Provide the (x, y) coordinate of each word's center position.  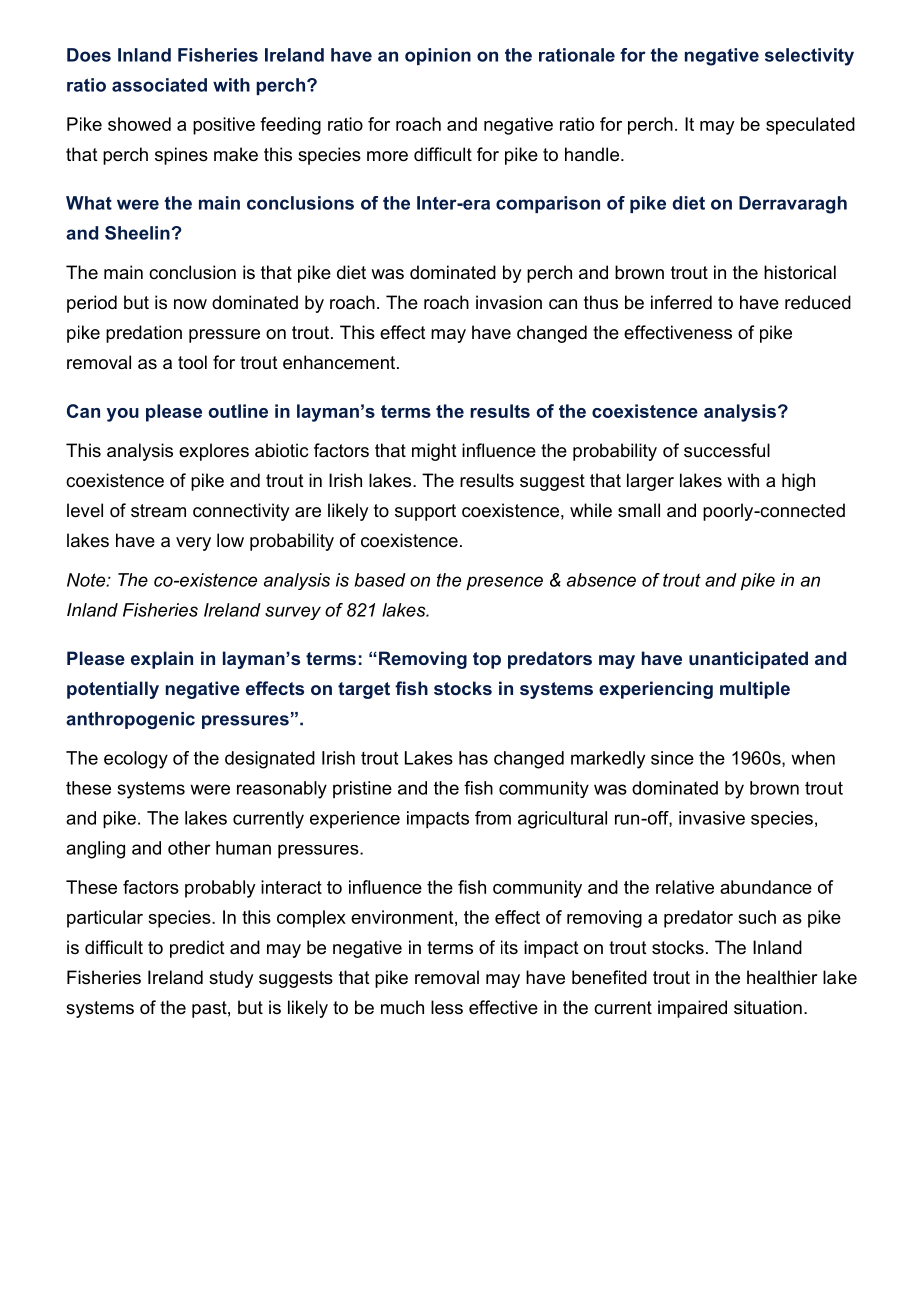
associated (159, 85)
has (473, 758)
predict (197, 949)
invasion (509, 302)
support (425, 512)
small (639, 510)
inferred (681, 302)
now (190, 304)
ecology (136, 760)
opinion (438, 56)
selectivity (809, 57)
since (672, 758)
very (193, 544)
